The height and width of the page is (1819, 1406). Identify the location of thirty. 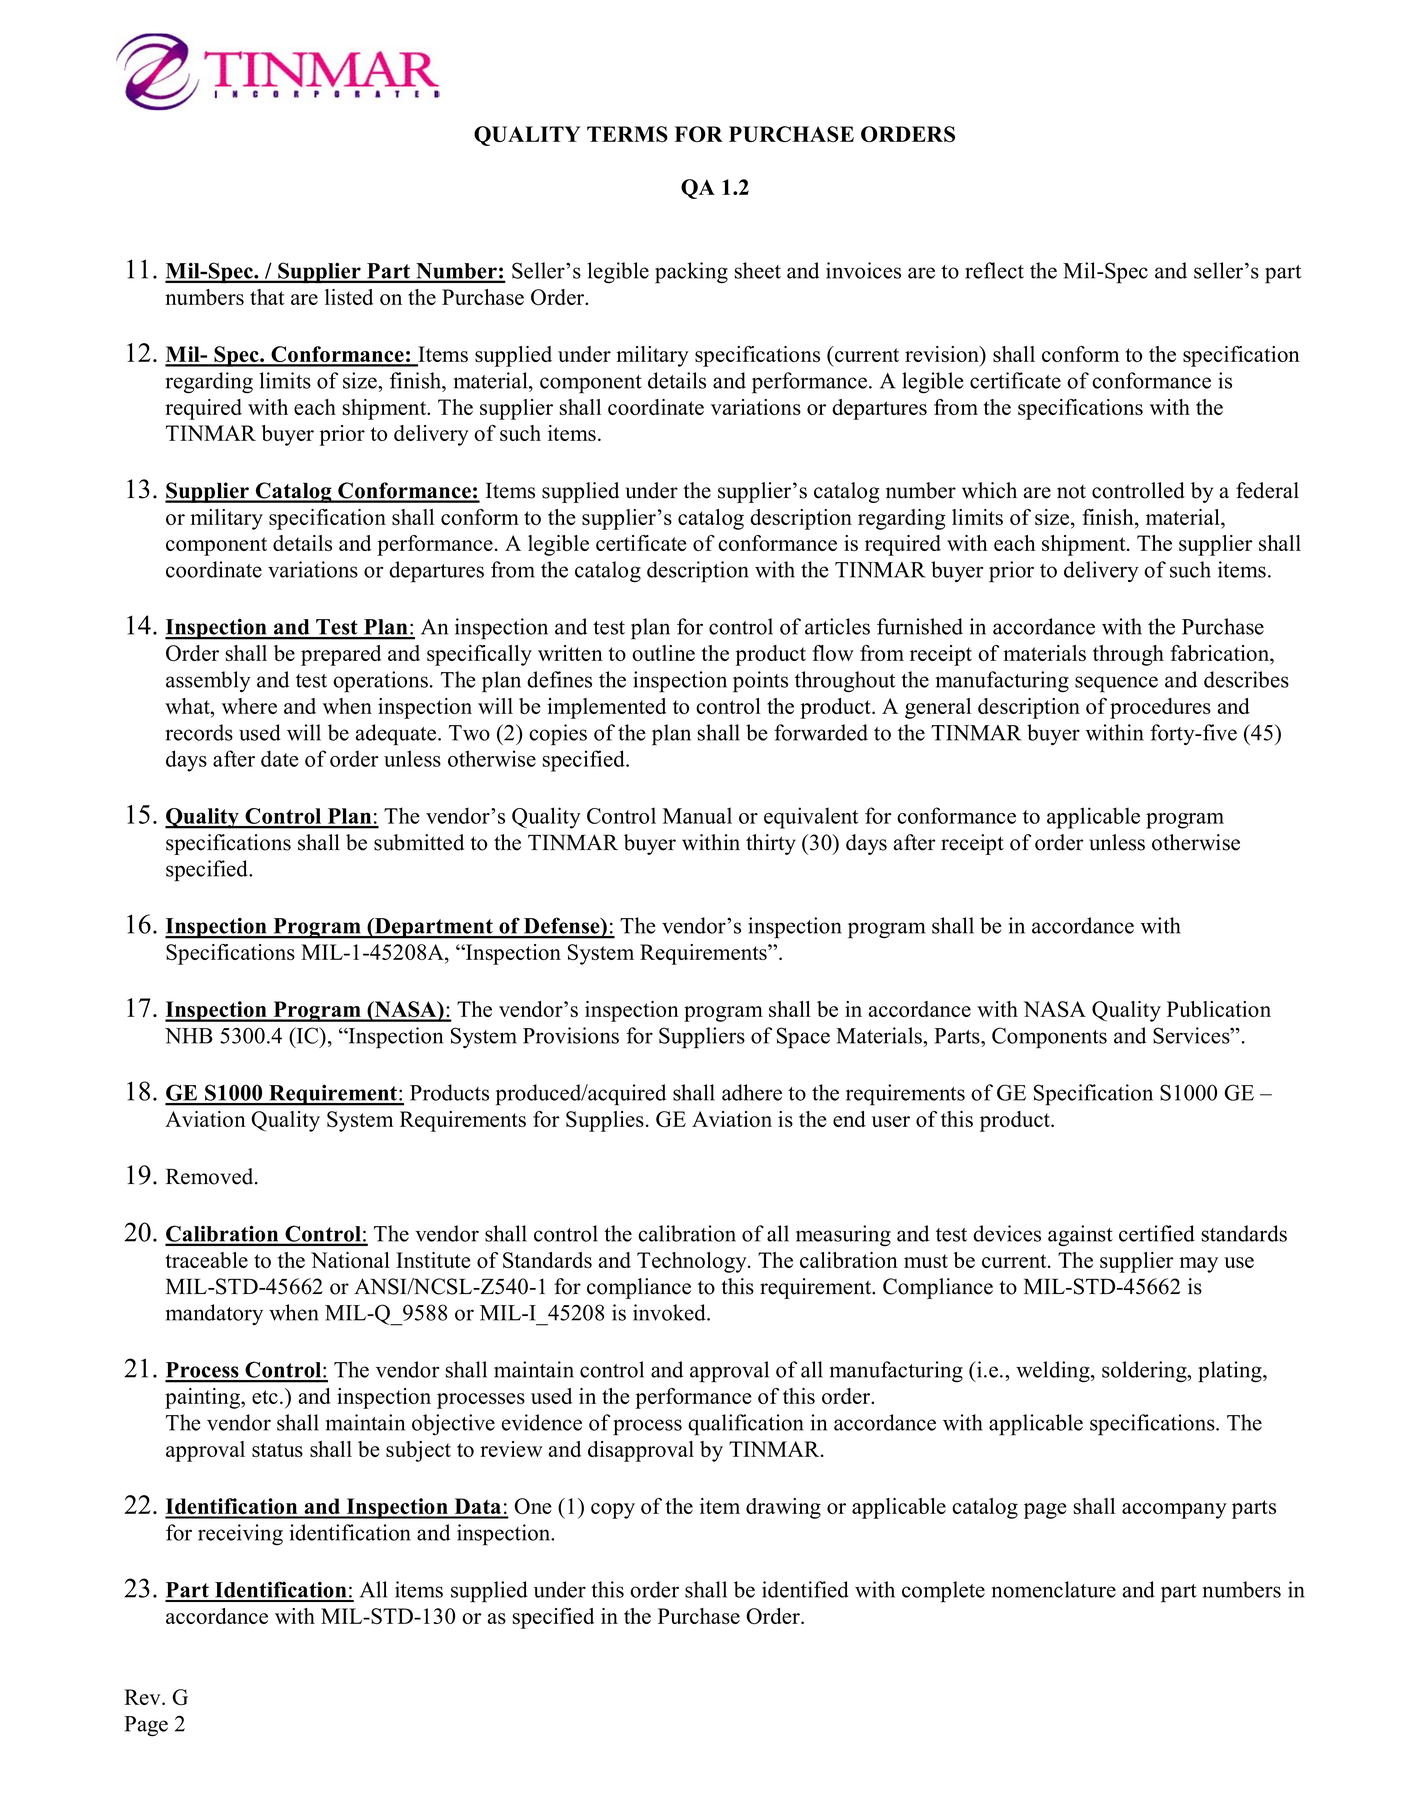
(771, 844).
